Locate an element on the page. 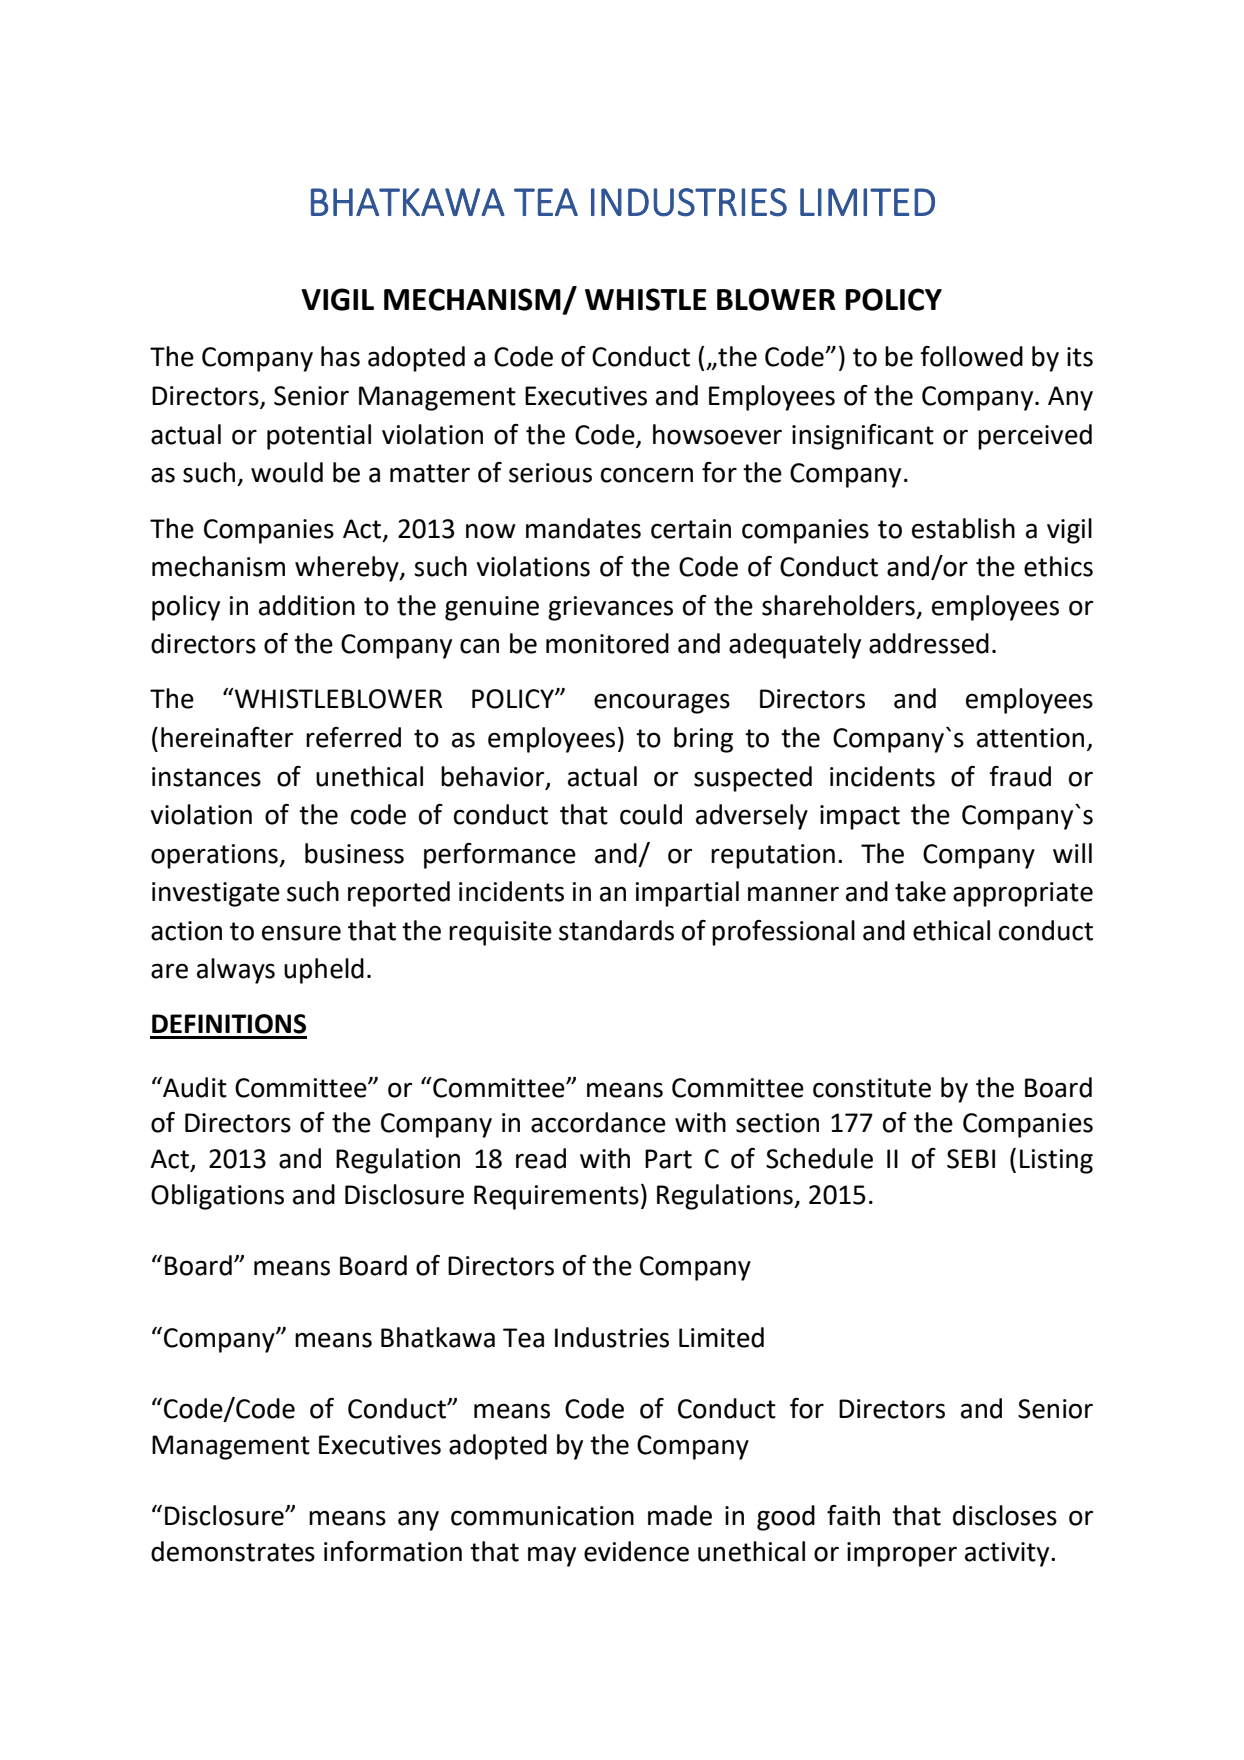 The image size is (1244, 1760). encourages is located at coordinates (662, 703).
